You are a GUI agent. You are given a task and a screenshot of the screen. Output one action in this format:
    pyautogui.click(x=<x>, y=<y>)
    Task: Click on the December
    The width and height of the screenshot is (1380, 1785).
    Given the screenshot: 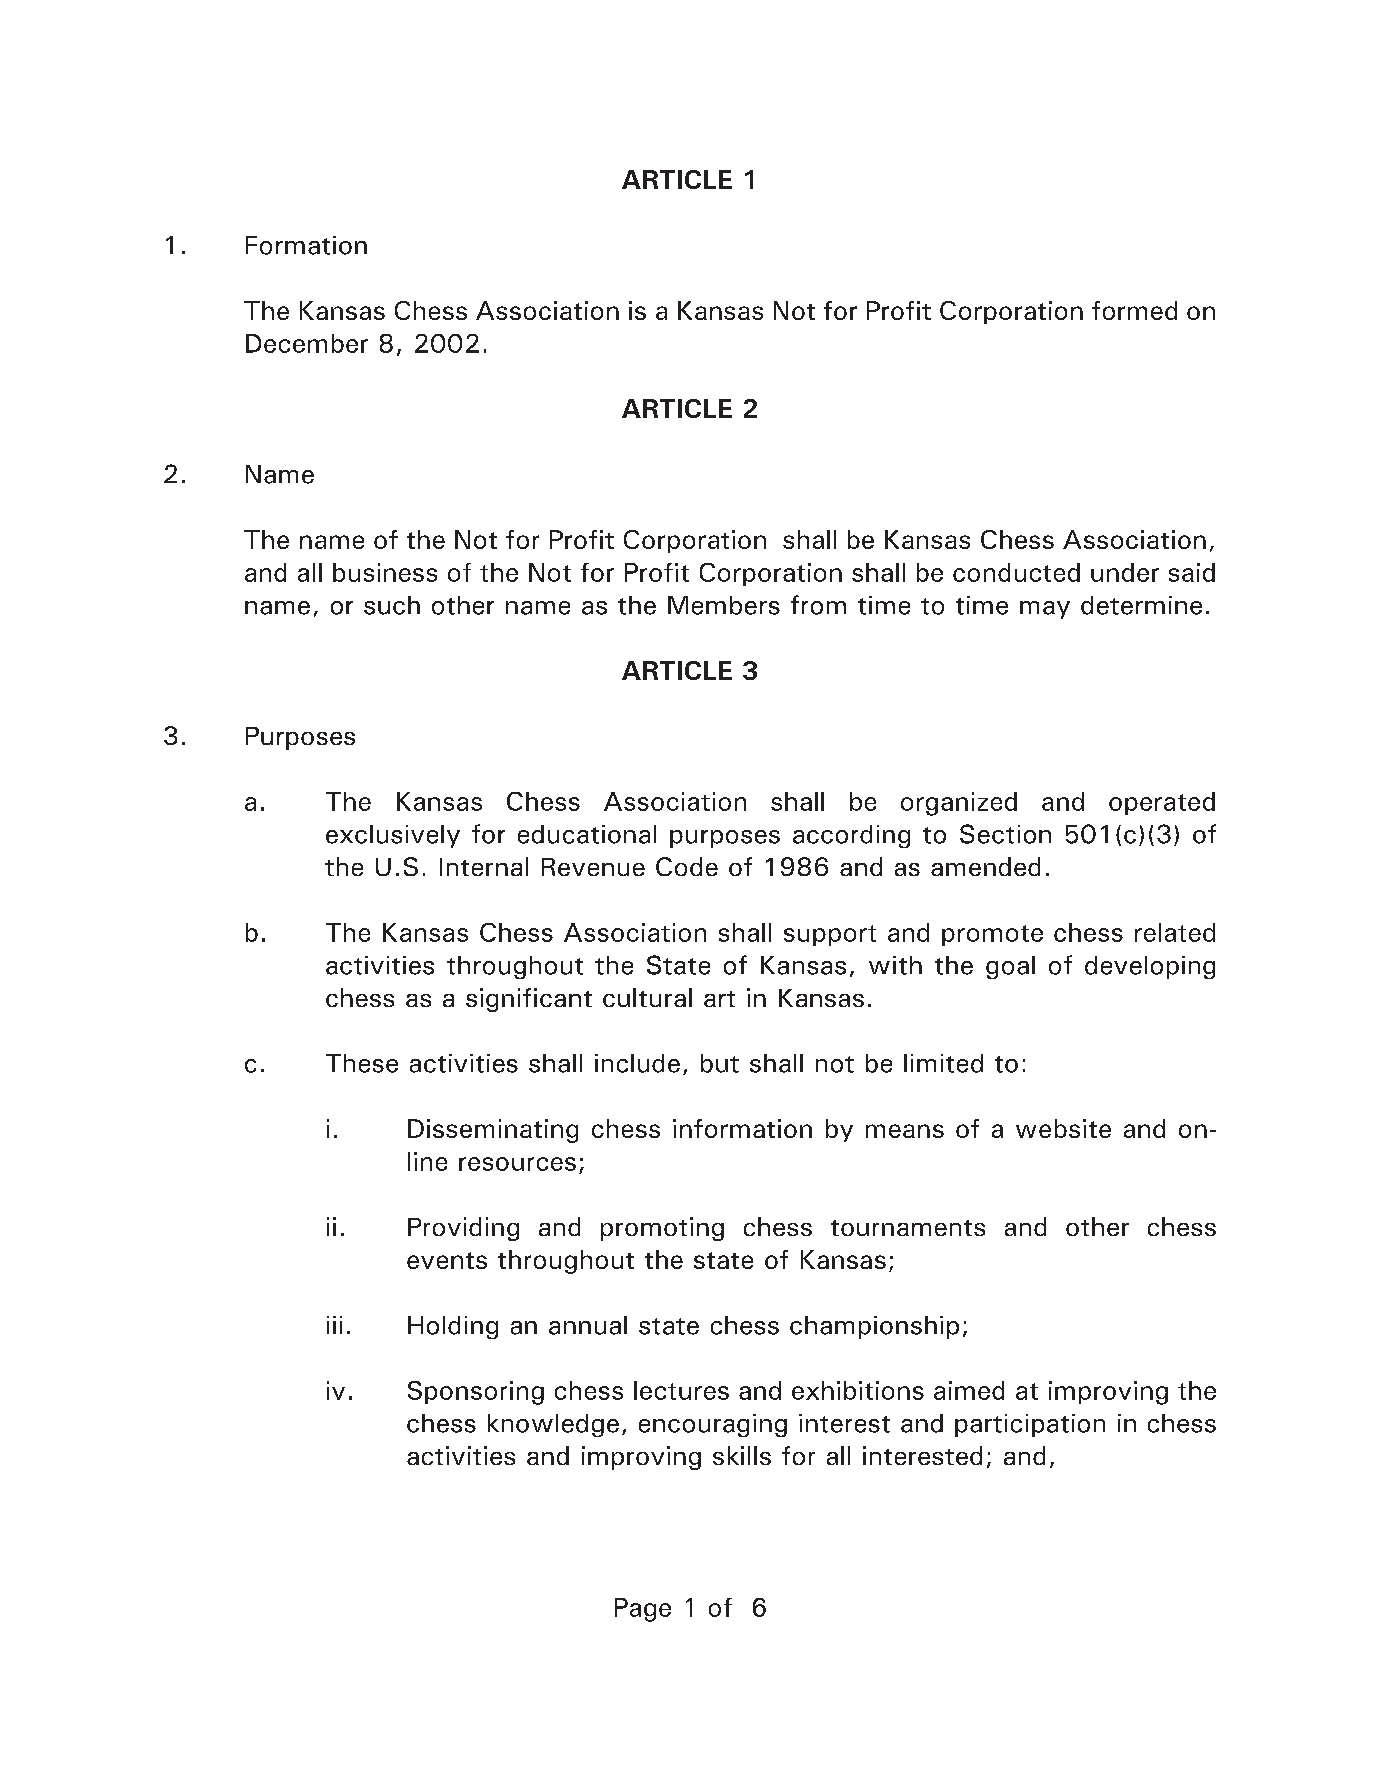 What is the action you would take?
    pyautogui.click(x=307, y=343)
